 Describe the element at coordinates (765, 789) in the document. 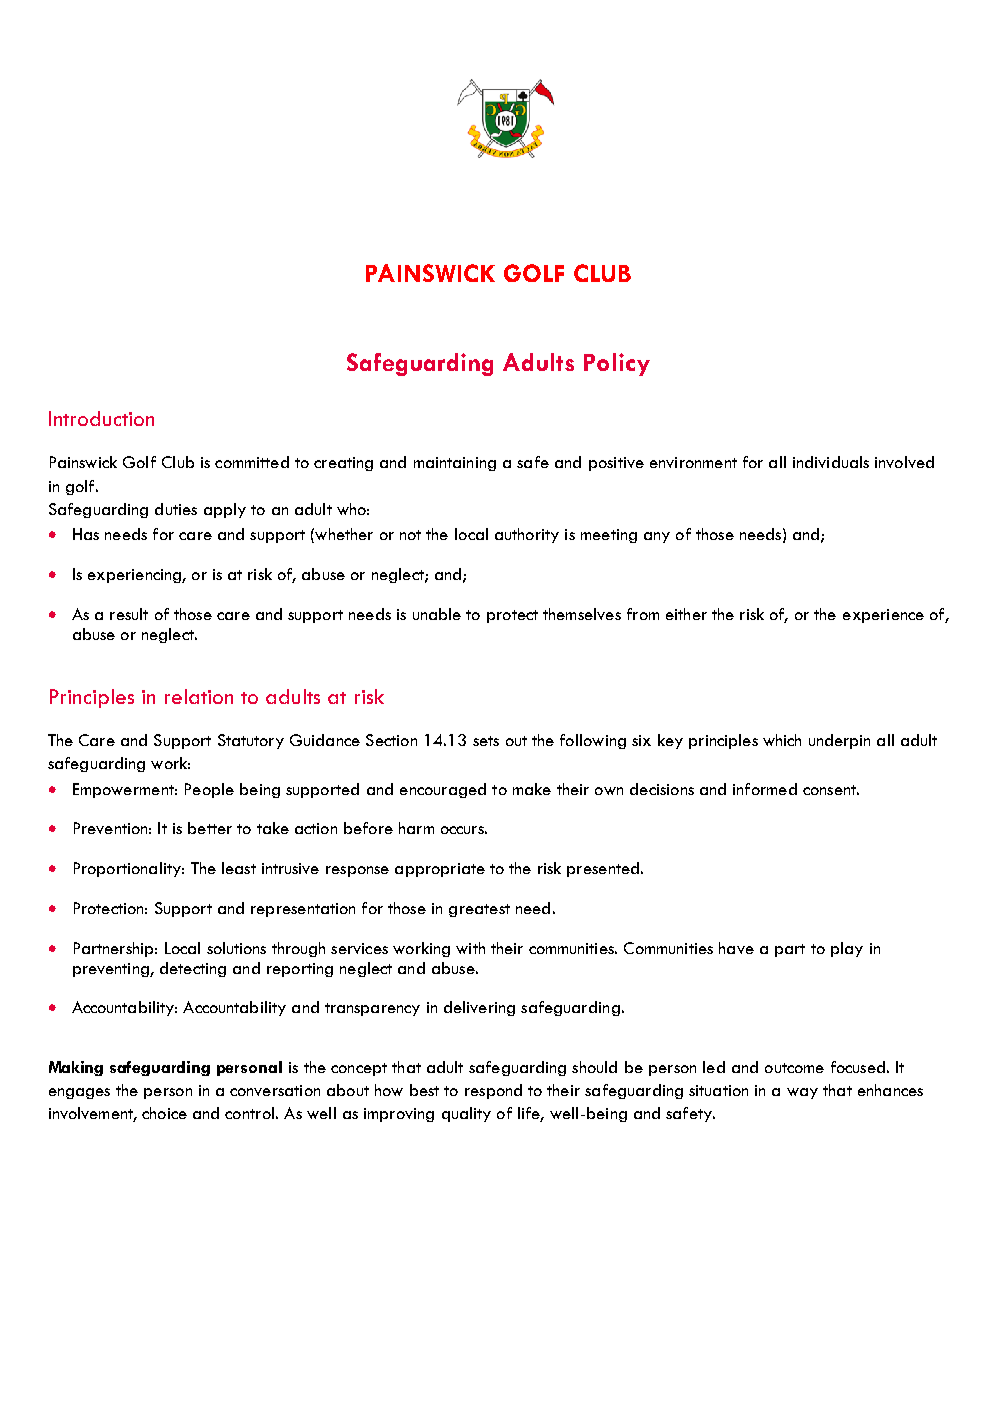

I see `informed` at that location.
